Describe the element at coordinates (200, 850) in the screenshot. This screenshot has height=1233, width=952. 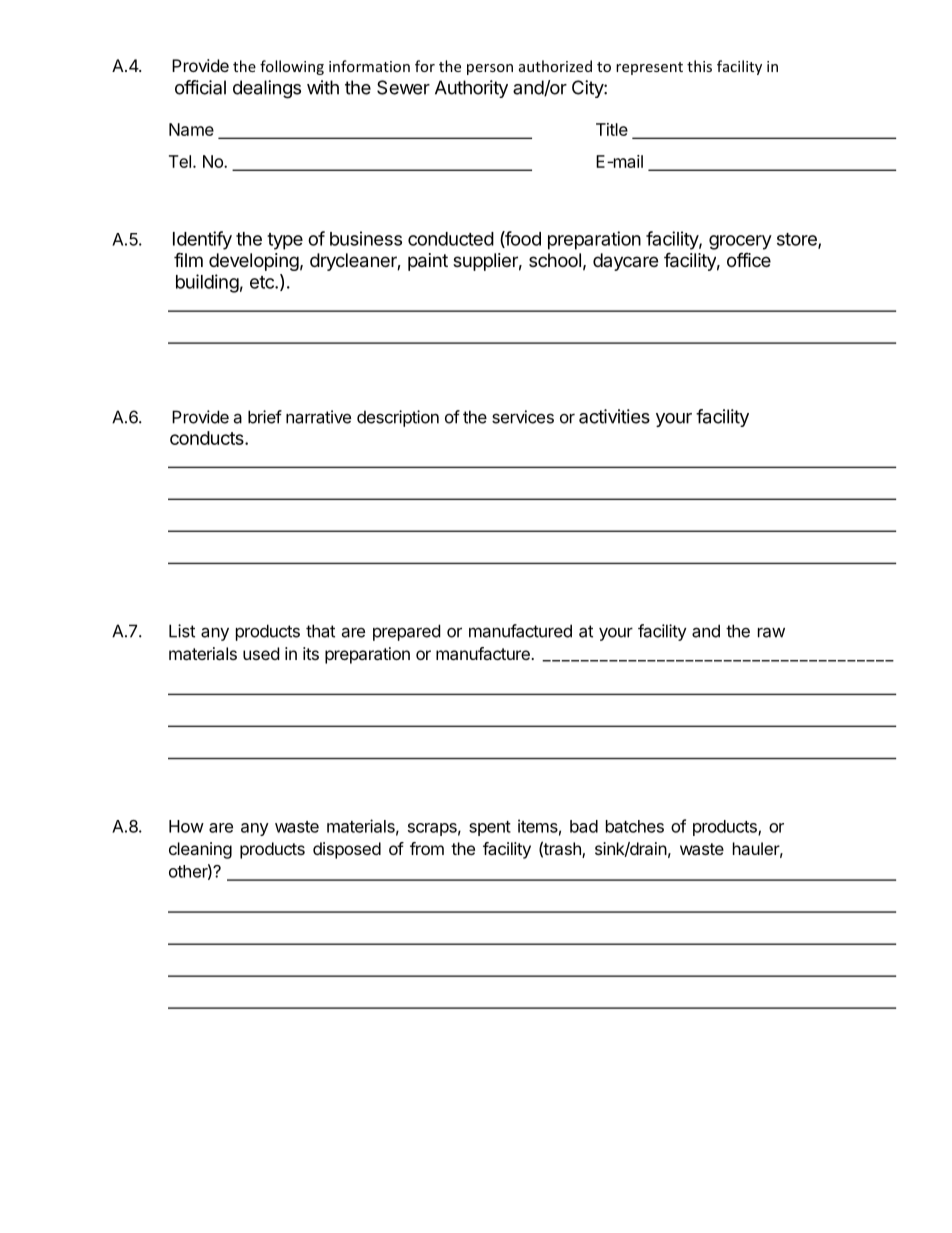
I see `cleaning` at that location.
